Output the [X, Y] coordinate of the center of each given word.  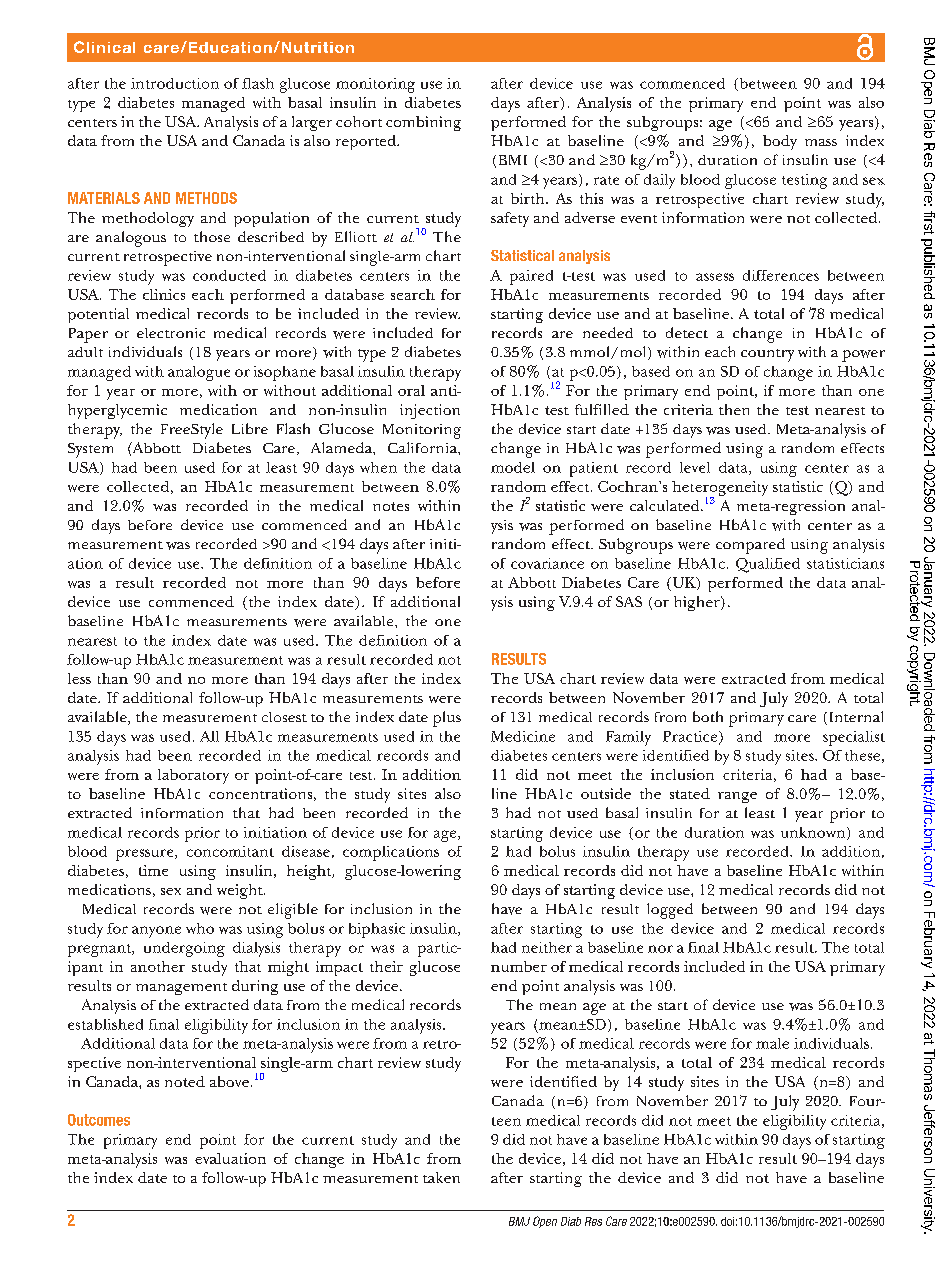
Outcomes [99, 1120]
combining [423, 123]
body [780, 142]
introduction [175, 83]
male [772, 1043]
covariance [547, 563]
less [79, 678]
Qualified [768, 565]
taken [441, 1177]
